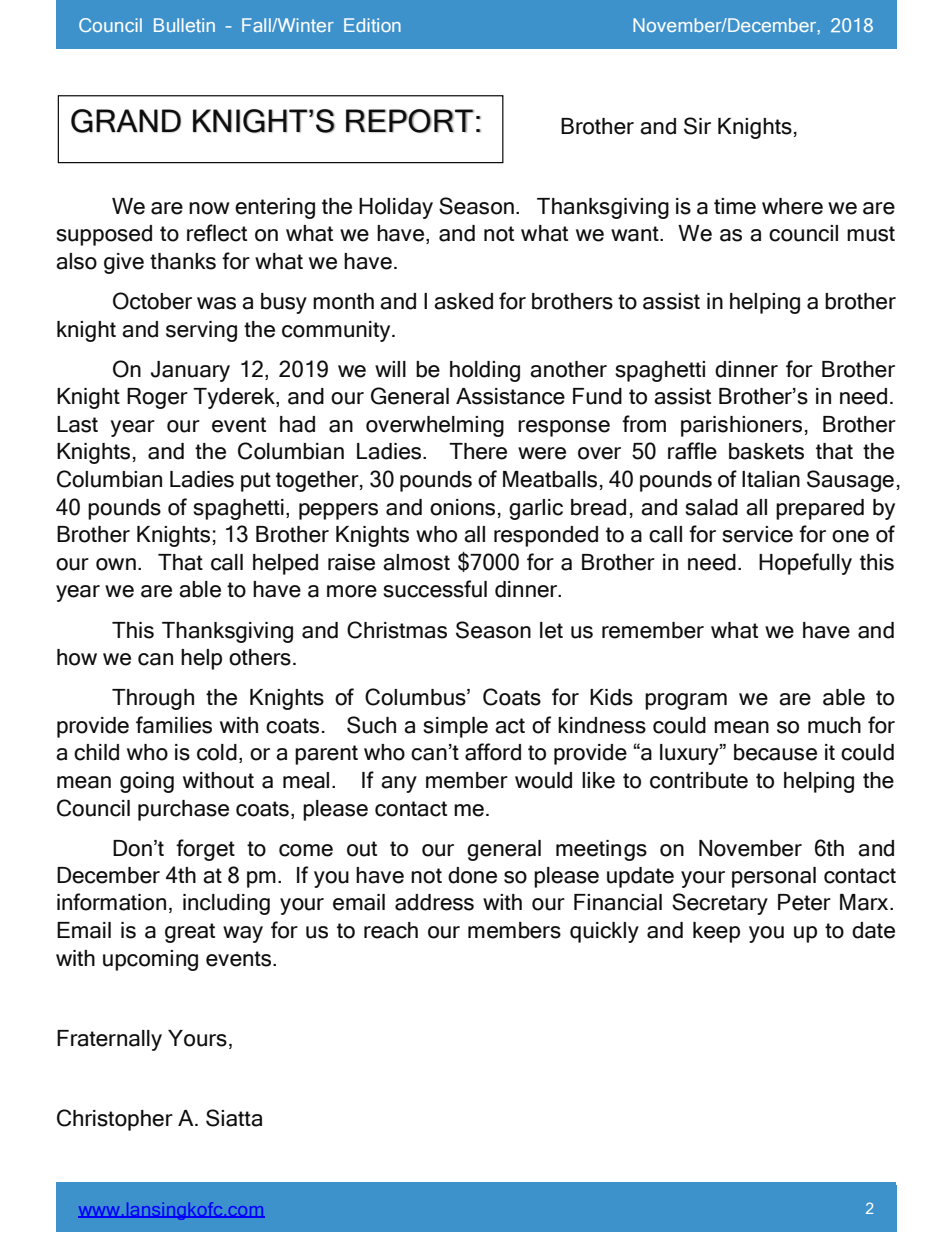  Describe the element at coordinates (184, 25) in the page. I see `Bulletin` at that location.
